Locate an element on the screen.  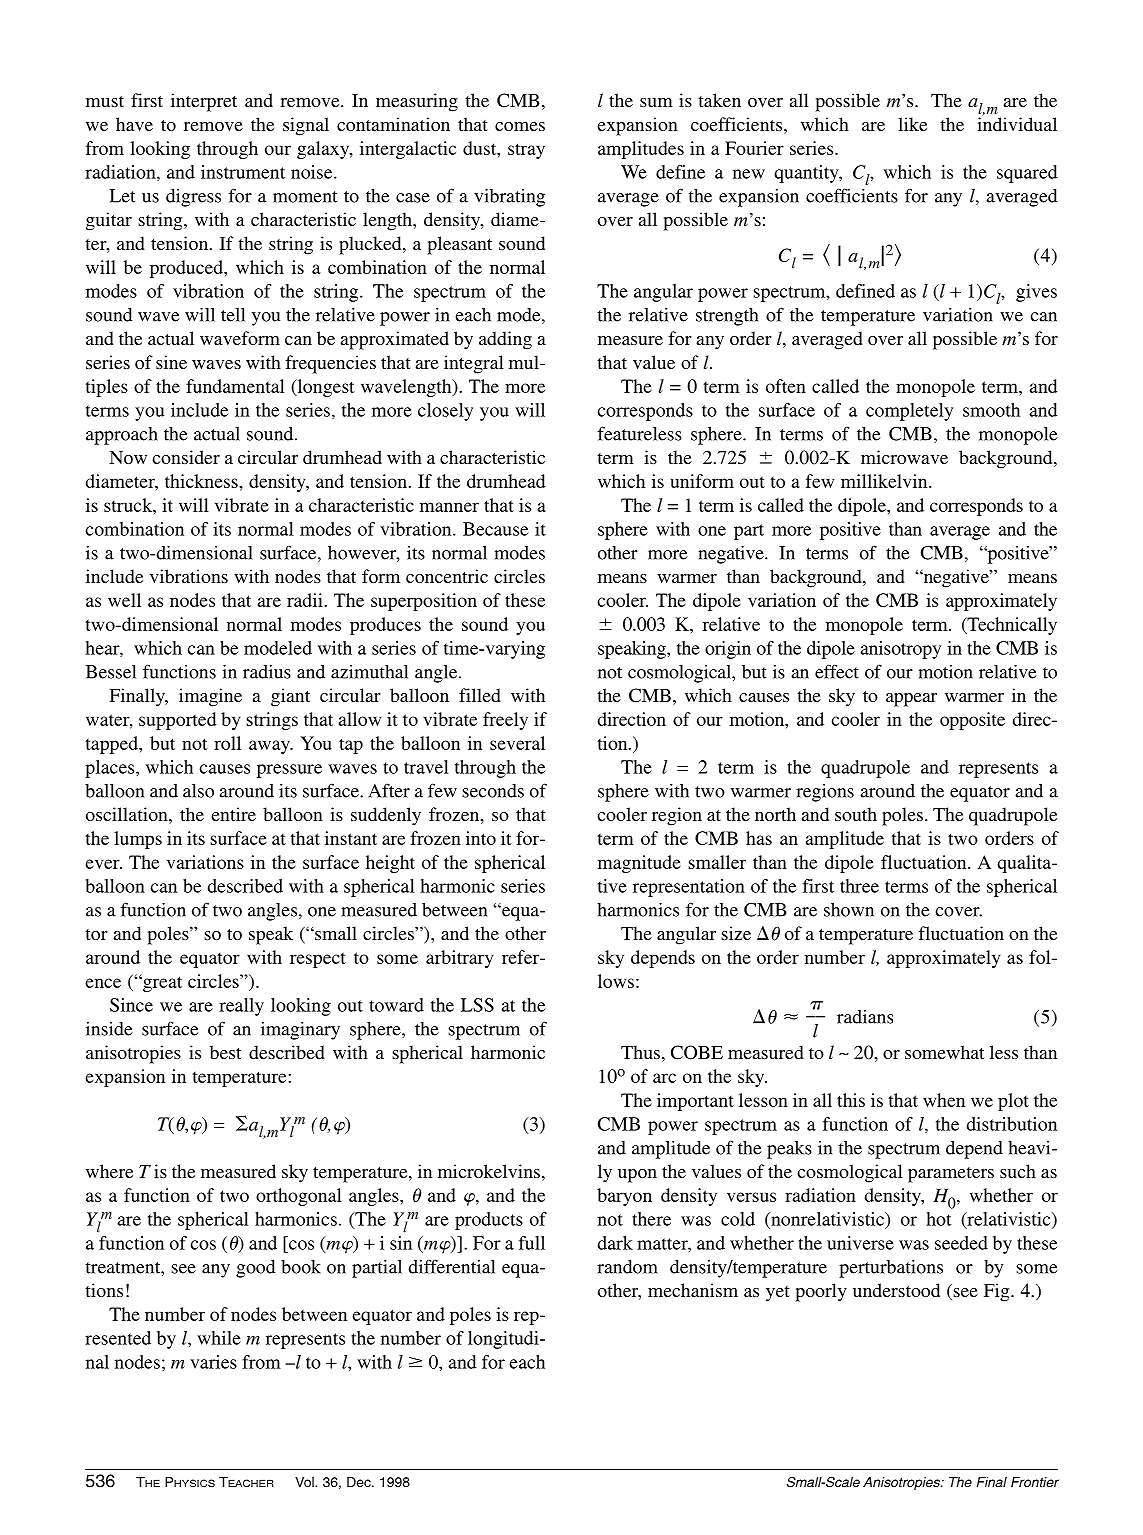
stray is located at coordinates (526, 151).
